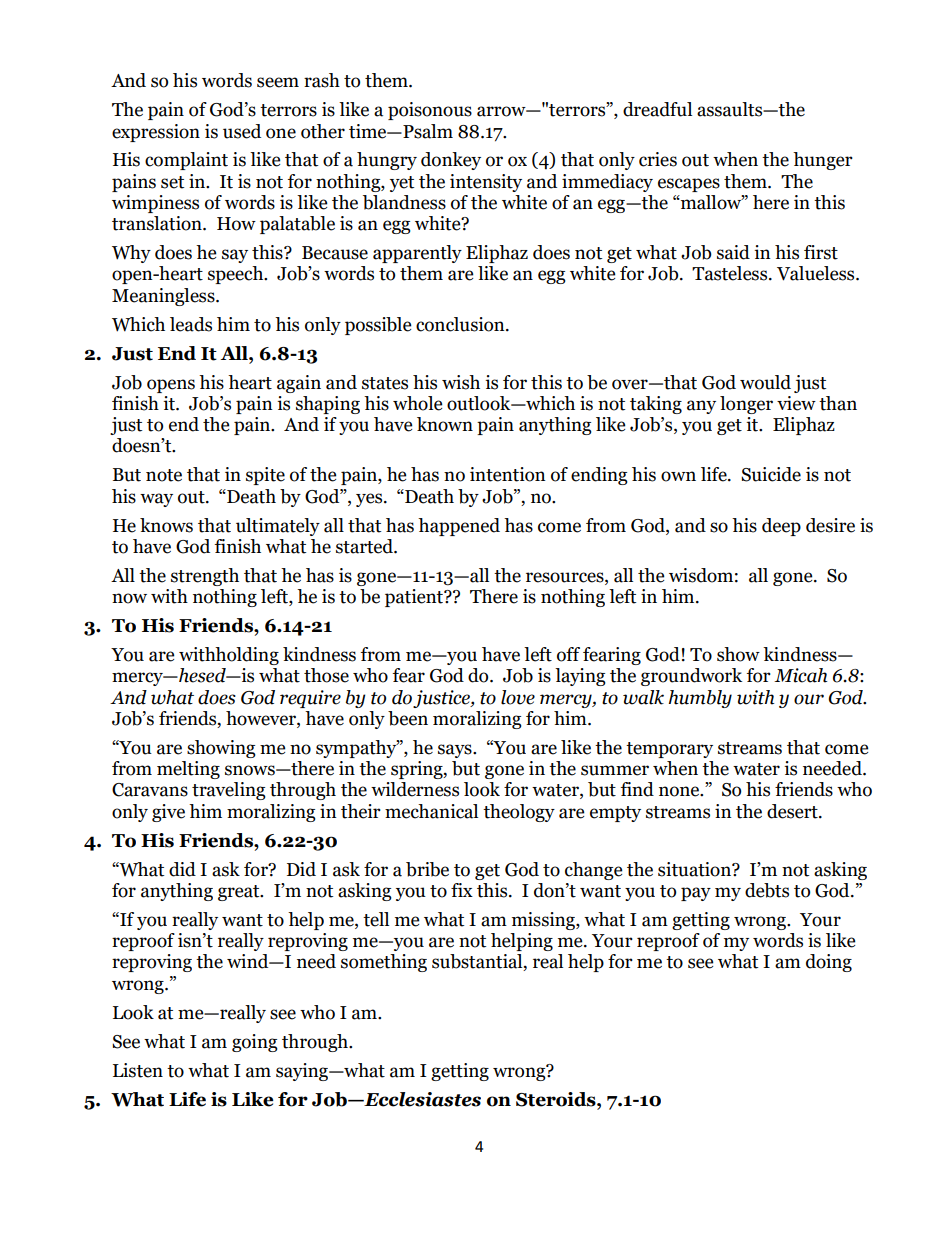  What do you see at coordinates (456, 751) in the image?
I see `says` at bounding box center [456, 751].
